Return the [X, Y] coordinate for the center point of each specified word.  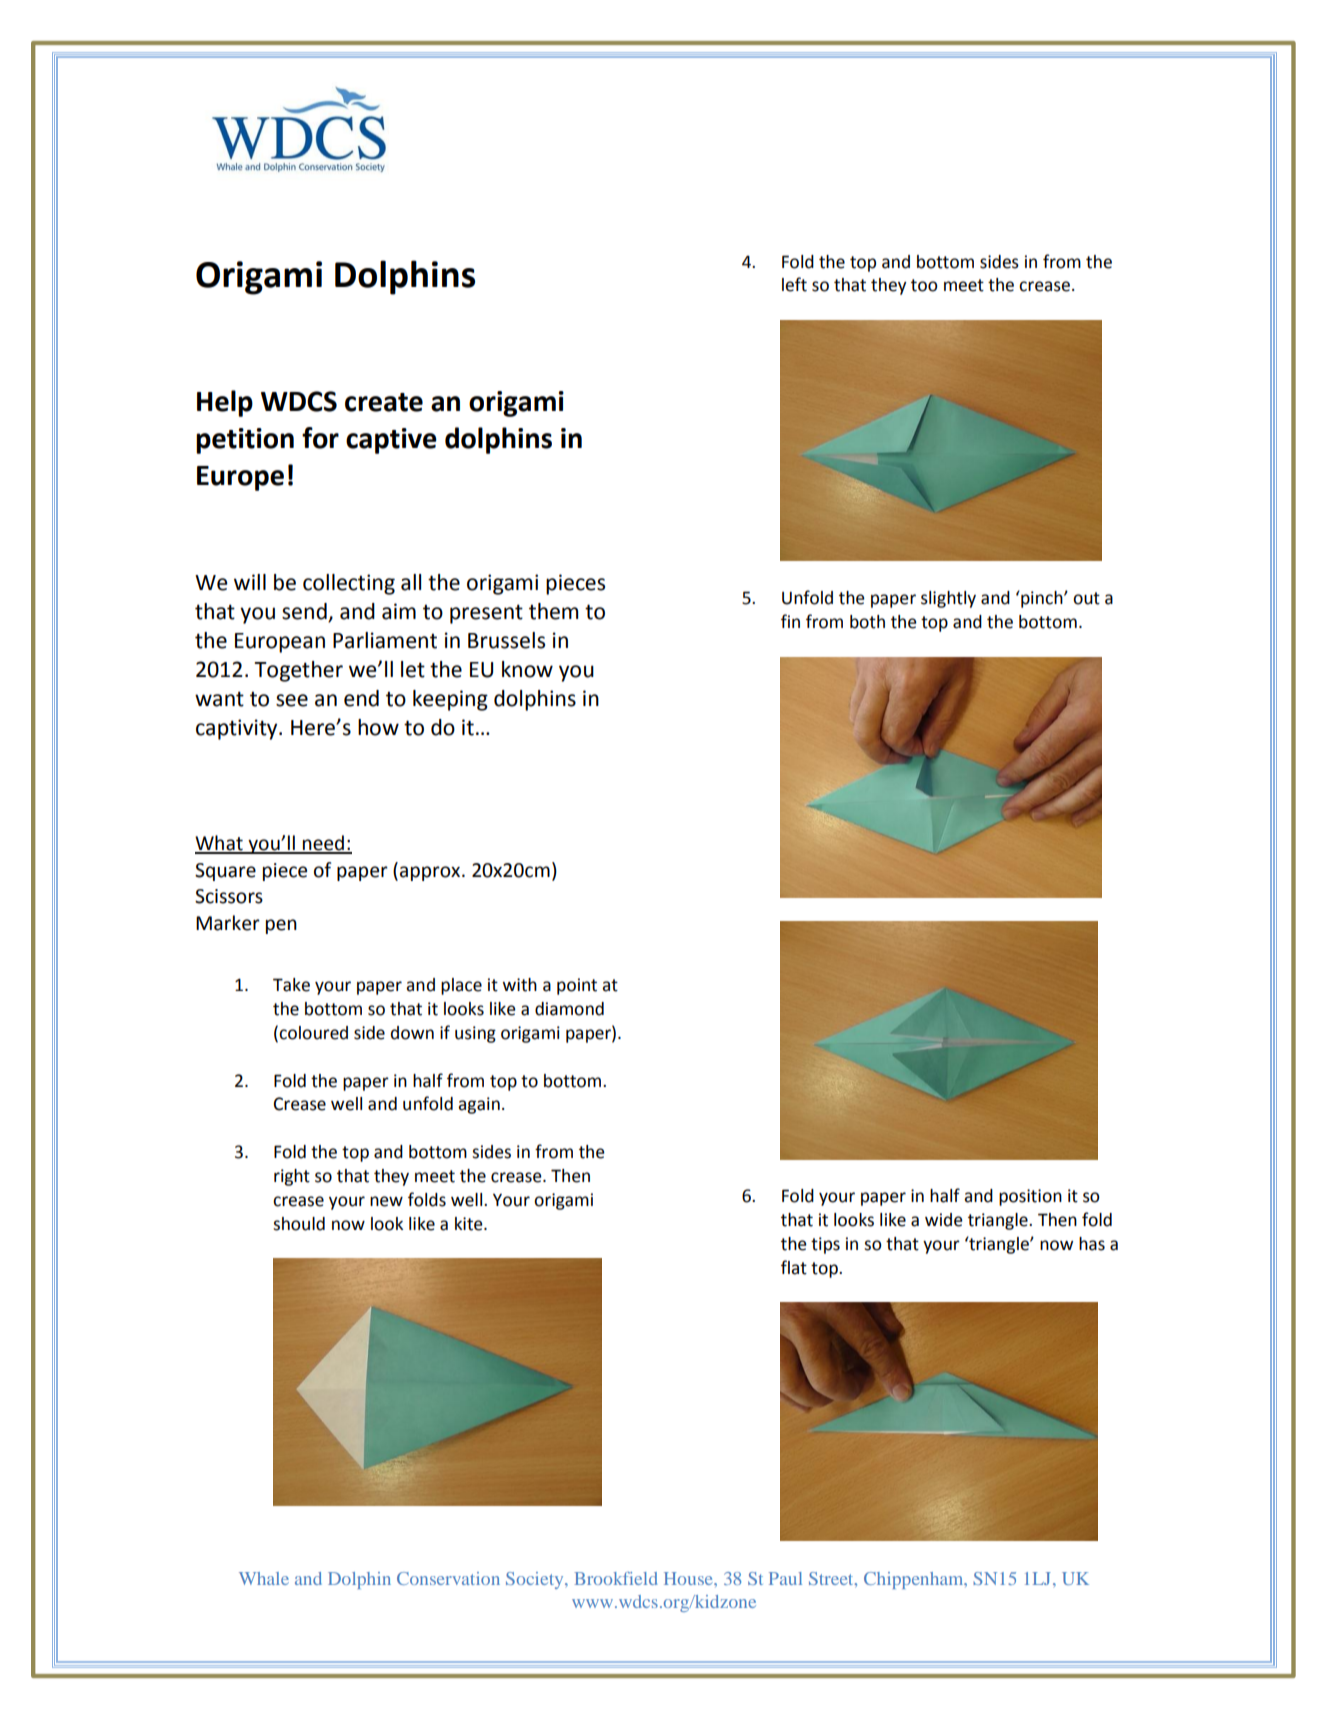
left [794, 284]
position [1030, 1197]
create [384, 402]
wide [944, 1220]
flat [794, 1267]
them [553, 611]
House [689, 1578]
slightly [948, 599]
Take [291, 985]
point [577, 986]
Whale [264, 1578]
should [299, 1224]
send [304, 611]
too [924, 285]
